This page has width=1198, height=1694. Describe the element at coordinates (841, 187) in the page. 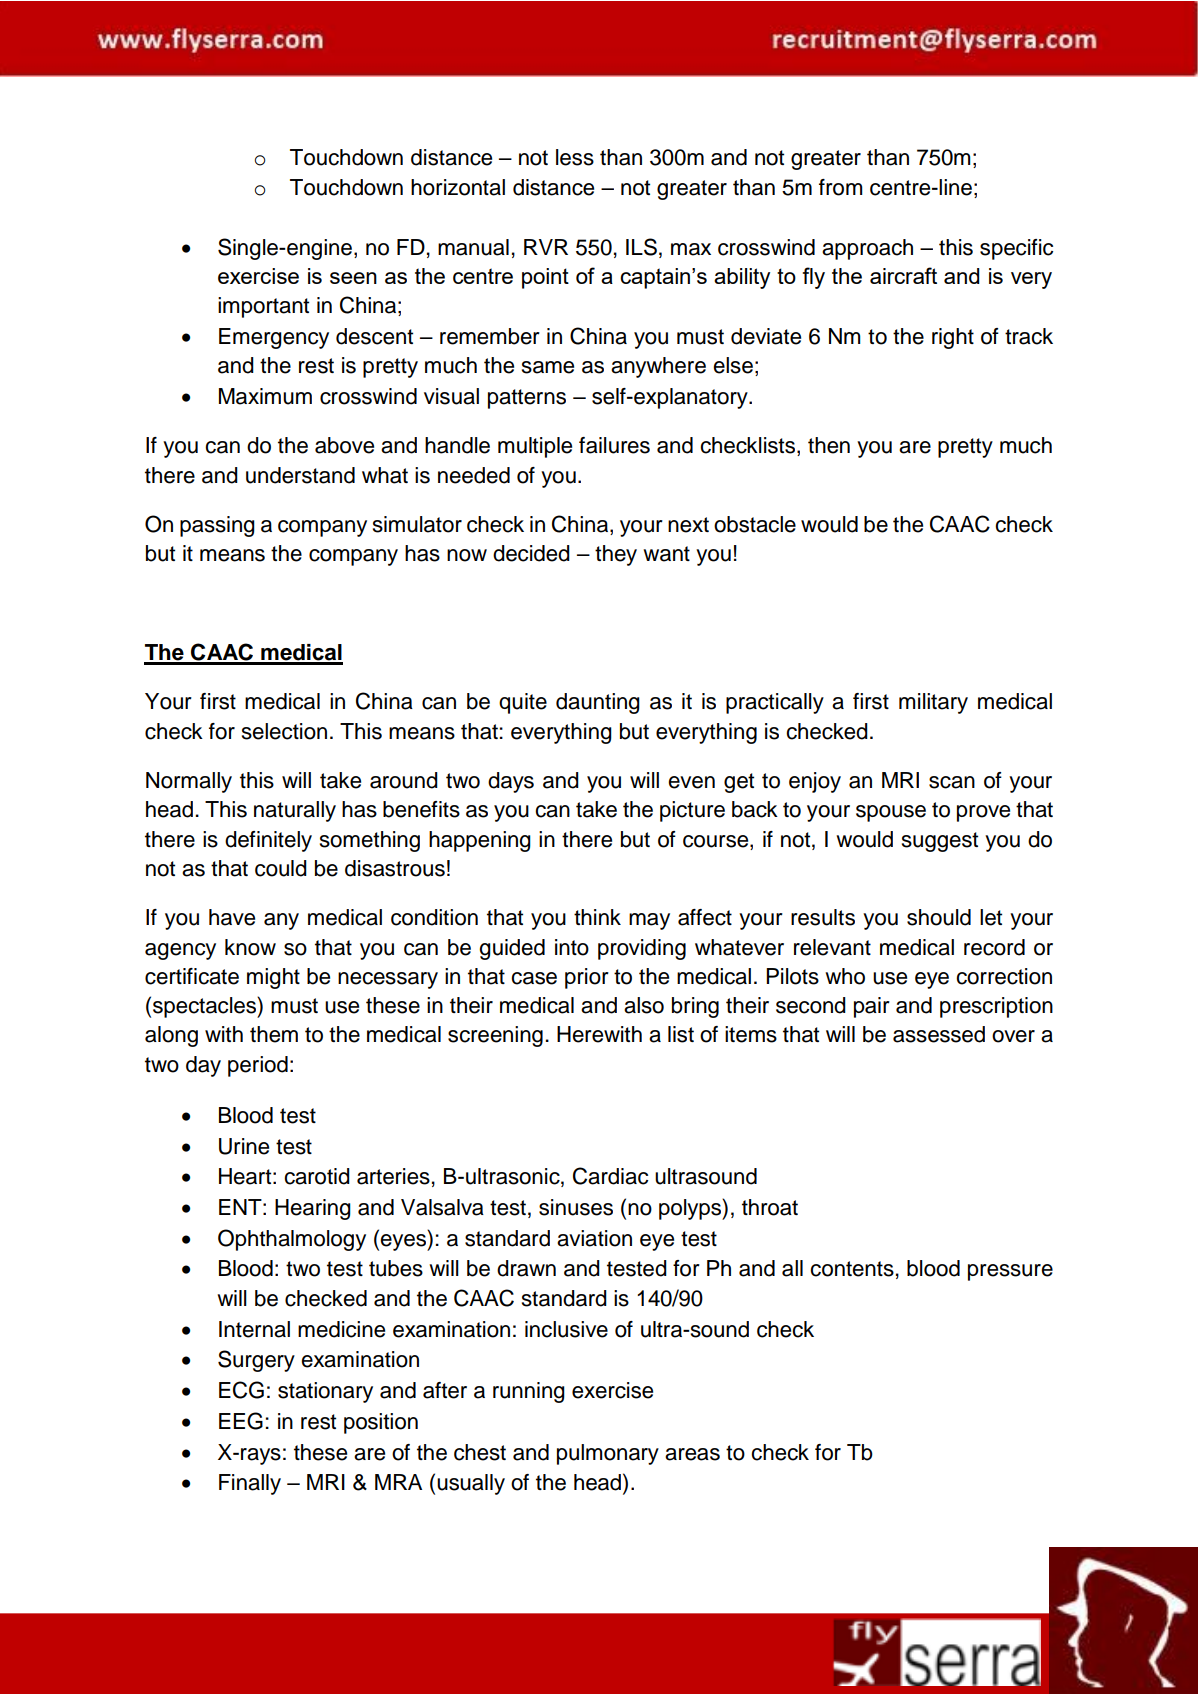

I see `from` at that location.
